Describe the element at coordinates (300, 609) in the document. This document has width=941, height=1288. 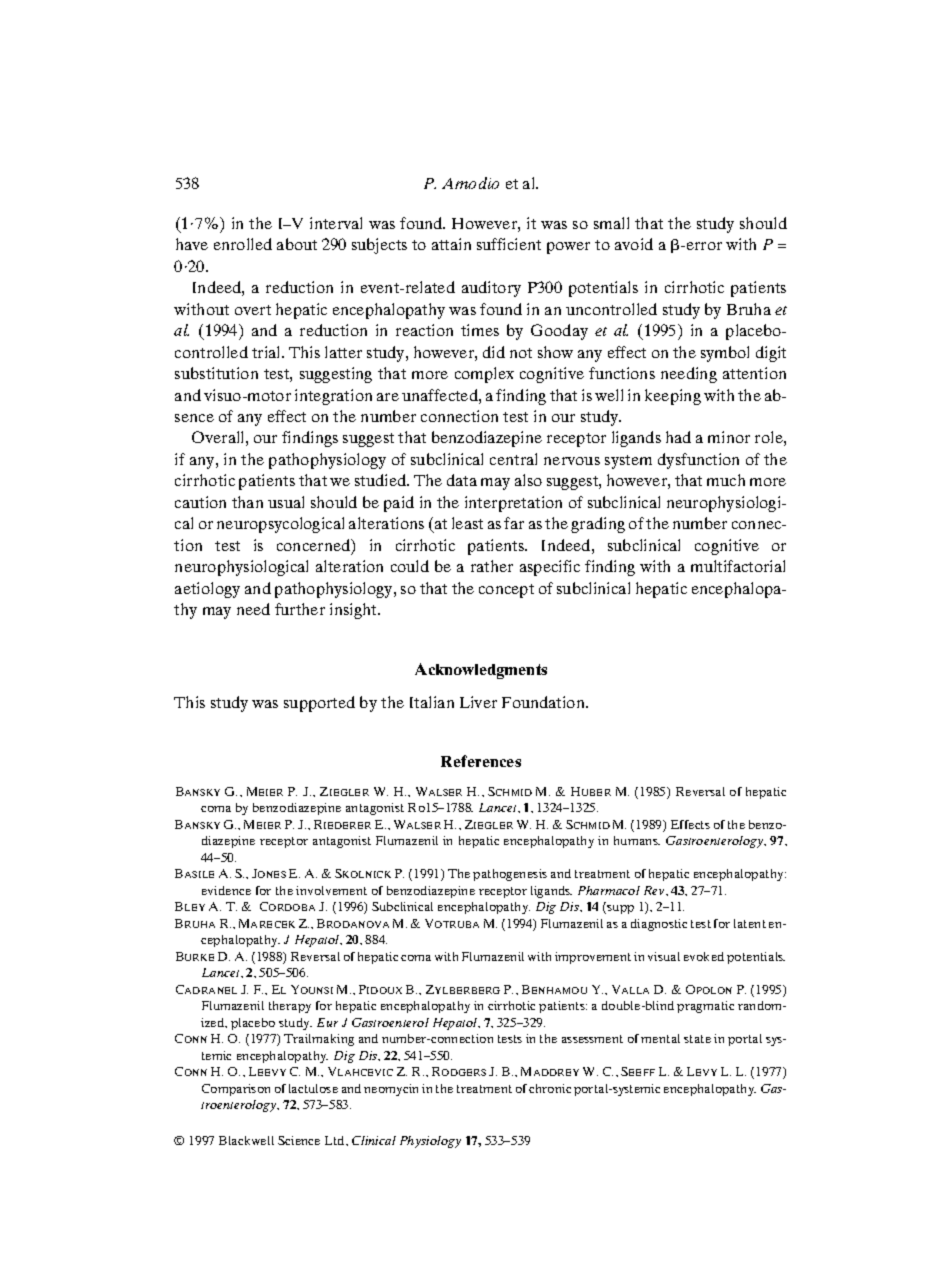
I see `further` at that location.
